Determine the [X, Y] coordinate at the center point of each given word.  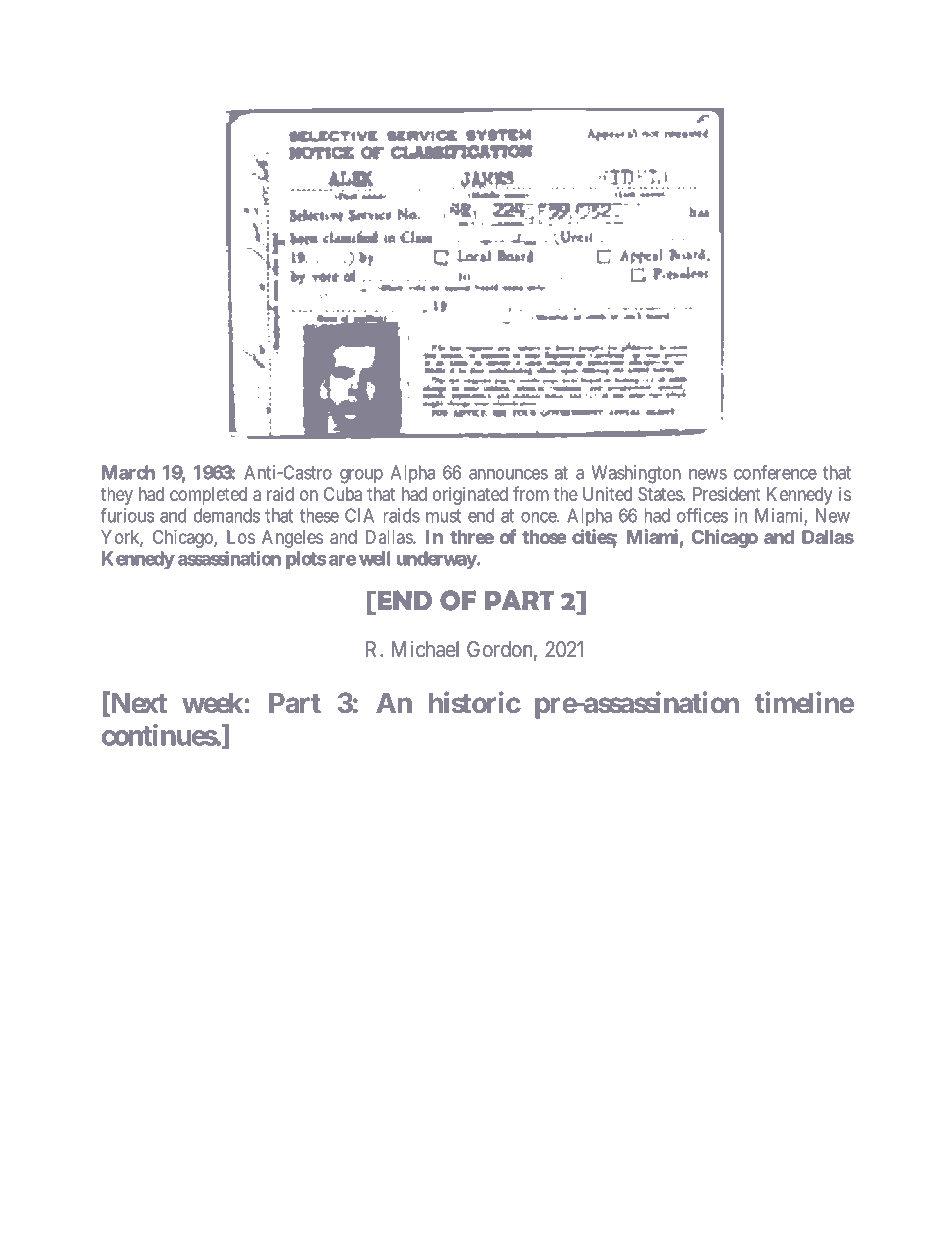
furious [127, 515]
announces [508, 474]
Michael [425, 649]
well [374, 558]
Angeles [292, 539]
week [213, 702]
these [319, 515]
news [708, 474]
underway [437, 560]
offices [702, 515]
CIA [359, 515]
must [443, 516]
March [128, 472]
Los [241, 537]
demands [227, 515]
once [539, 517]
